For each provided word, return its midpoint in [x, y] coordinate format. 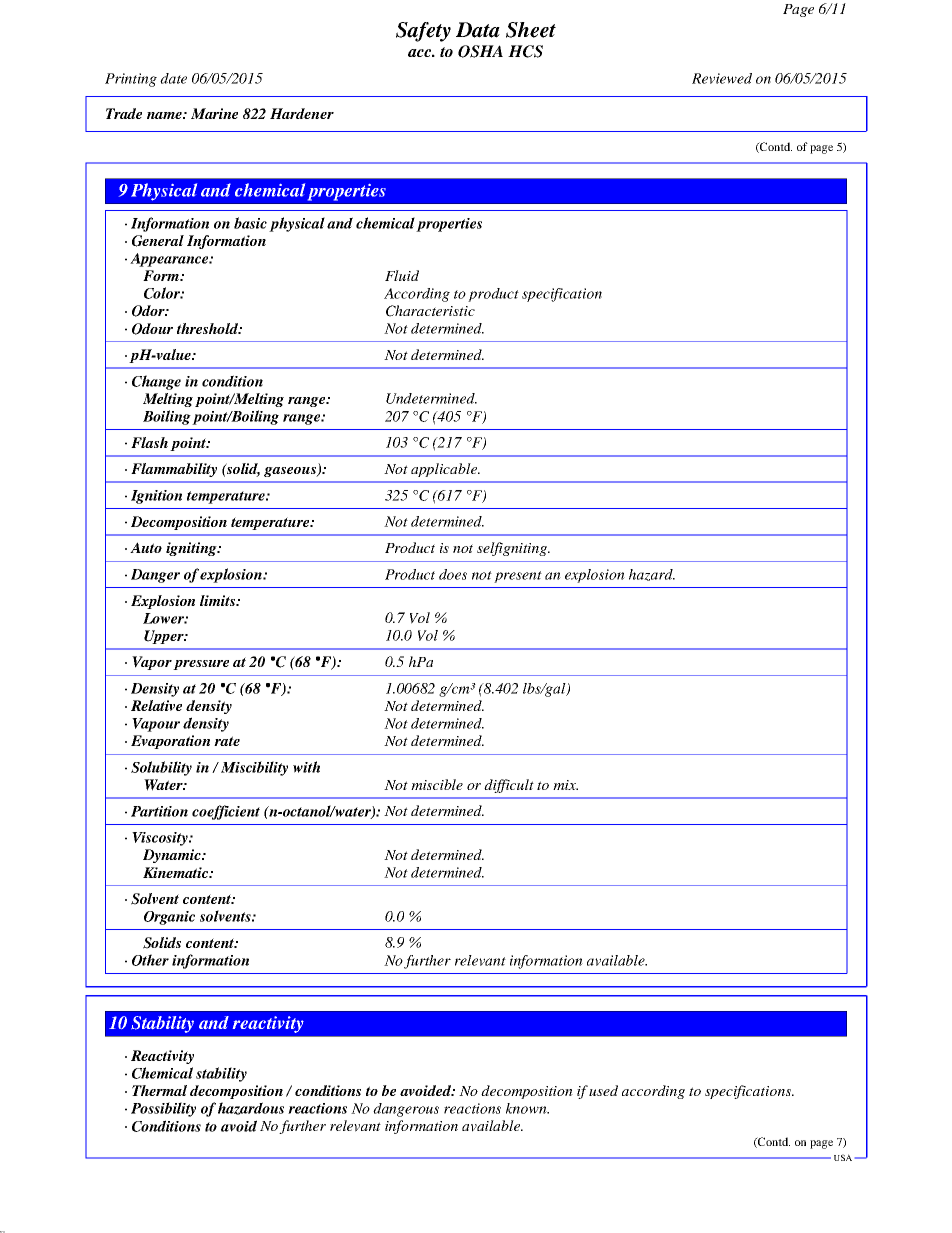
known [527, 1108]
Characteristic [430, 311]
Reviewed [722, 78]
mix [565, 785]
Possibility [163, 1109]
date [173, 78]
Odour [152, 329]
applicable [445, 470]
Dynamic [173, 856]
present [518, 577]
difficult [509, 786]
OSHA [480, 51]
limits [219, 600]
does [453, 574]
